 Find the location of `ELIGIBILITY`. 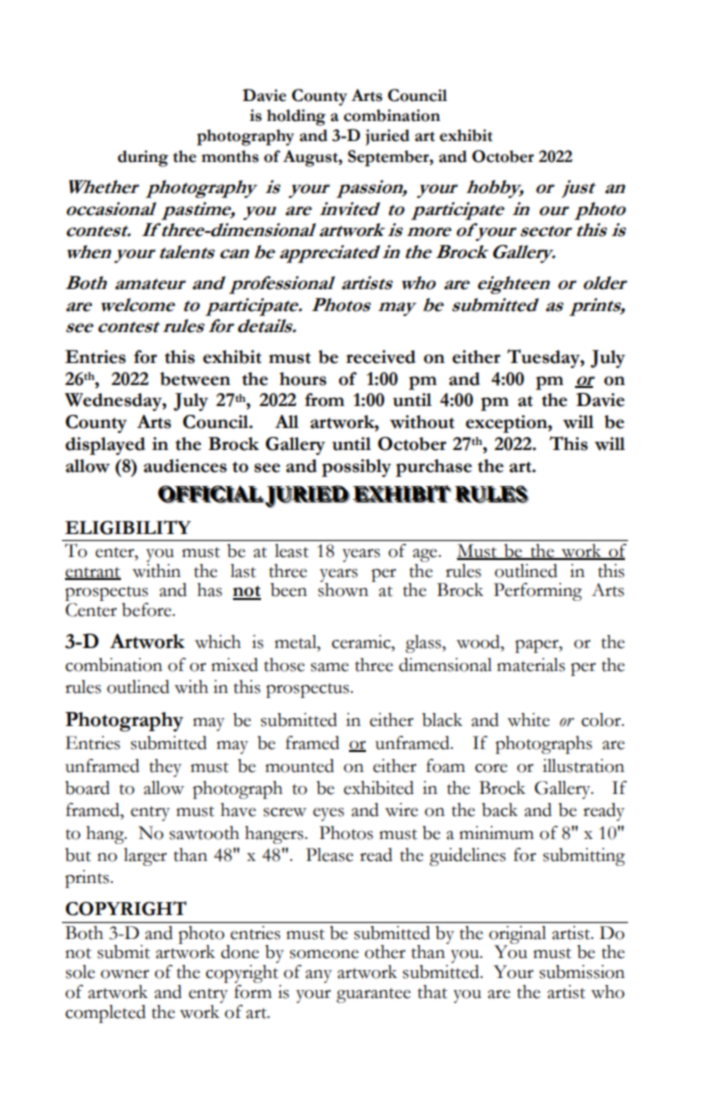

ELIGIBILITY is located at coordinates (128, 527).
